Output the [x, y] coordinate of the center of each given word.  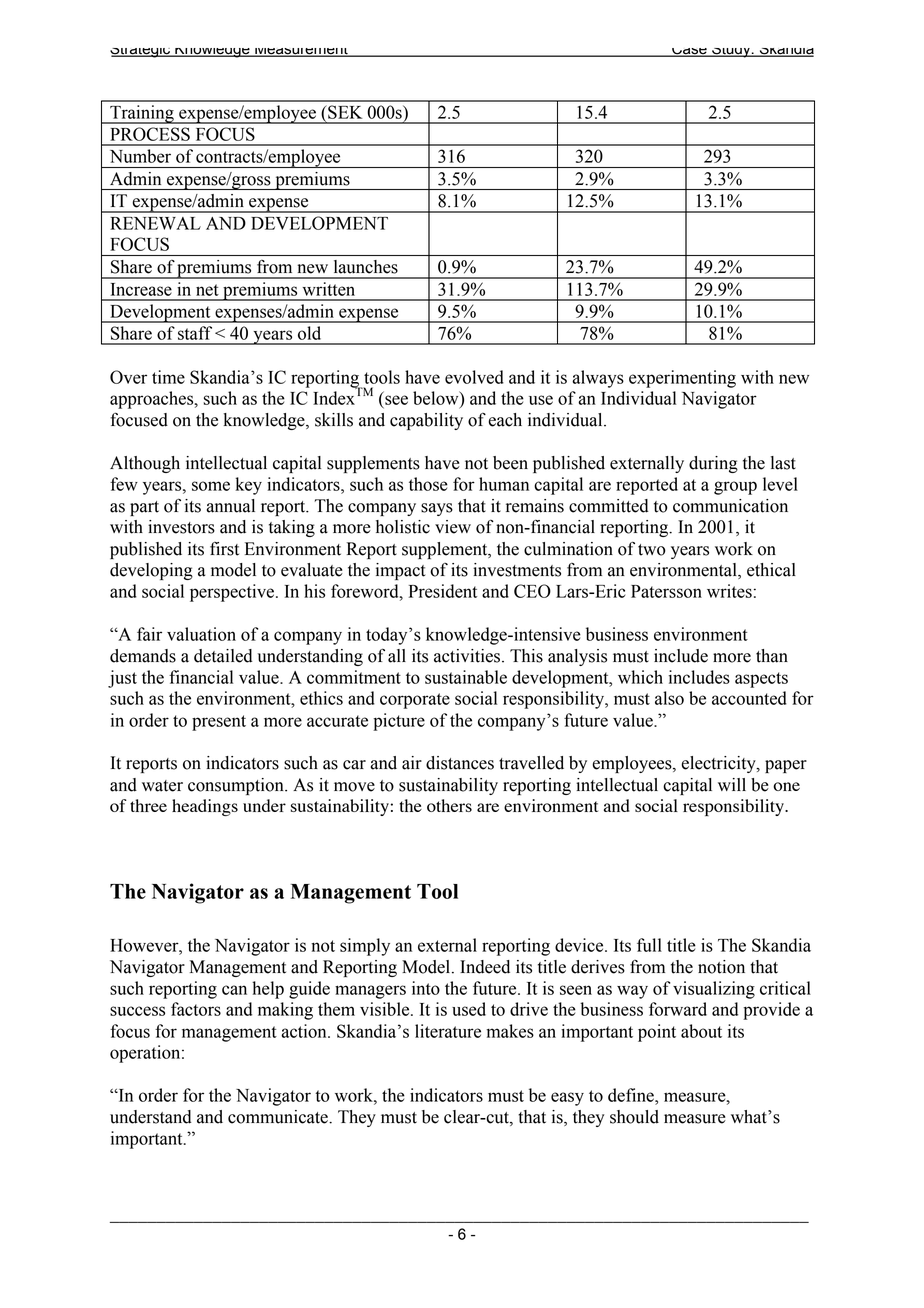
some [211, 486]
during [713, 464]
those [428, 484]
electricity [719, 764]
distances [460, 763]
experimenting [682, 379]
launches [366, 267]
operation [146, 1054]
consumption [237, 786]
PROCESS [150, 134]
